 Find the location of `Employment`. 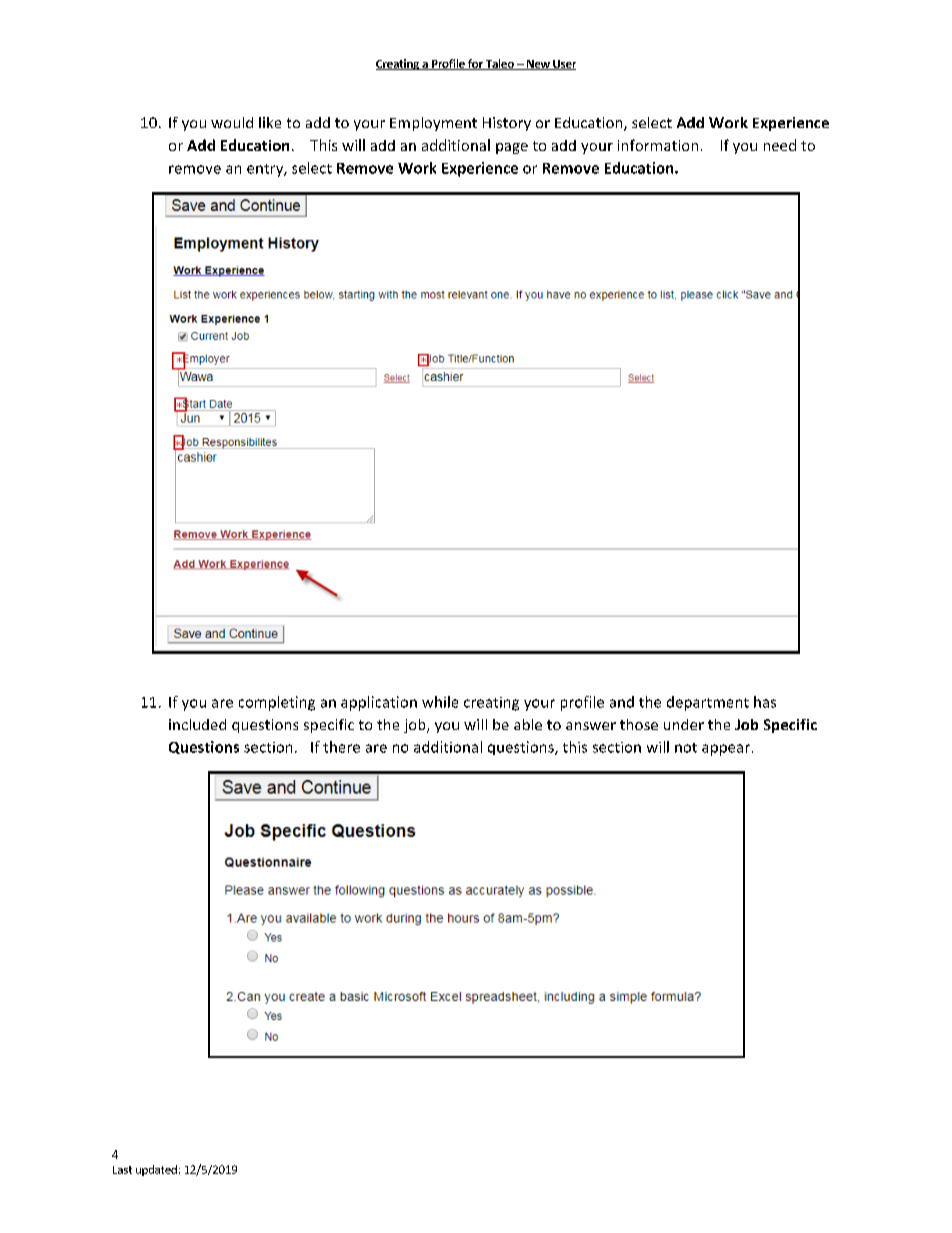

Employment is located at coordinates (433, 124).
